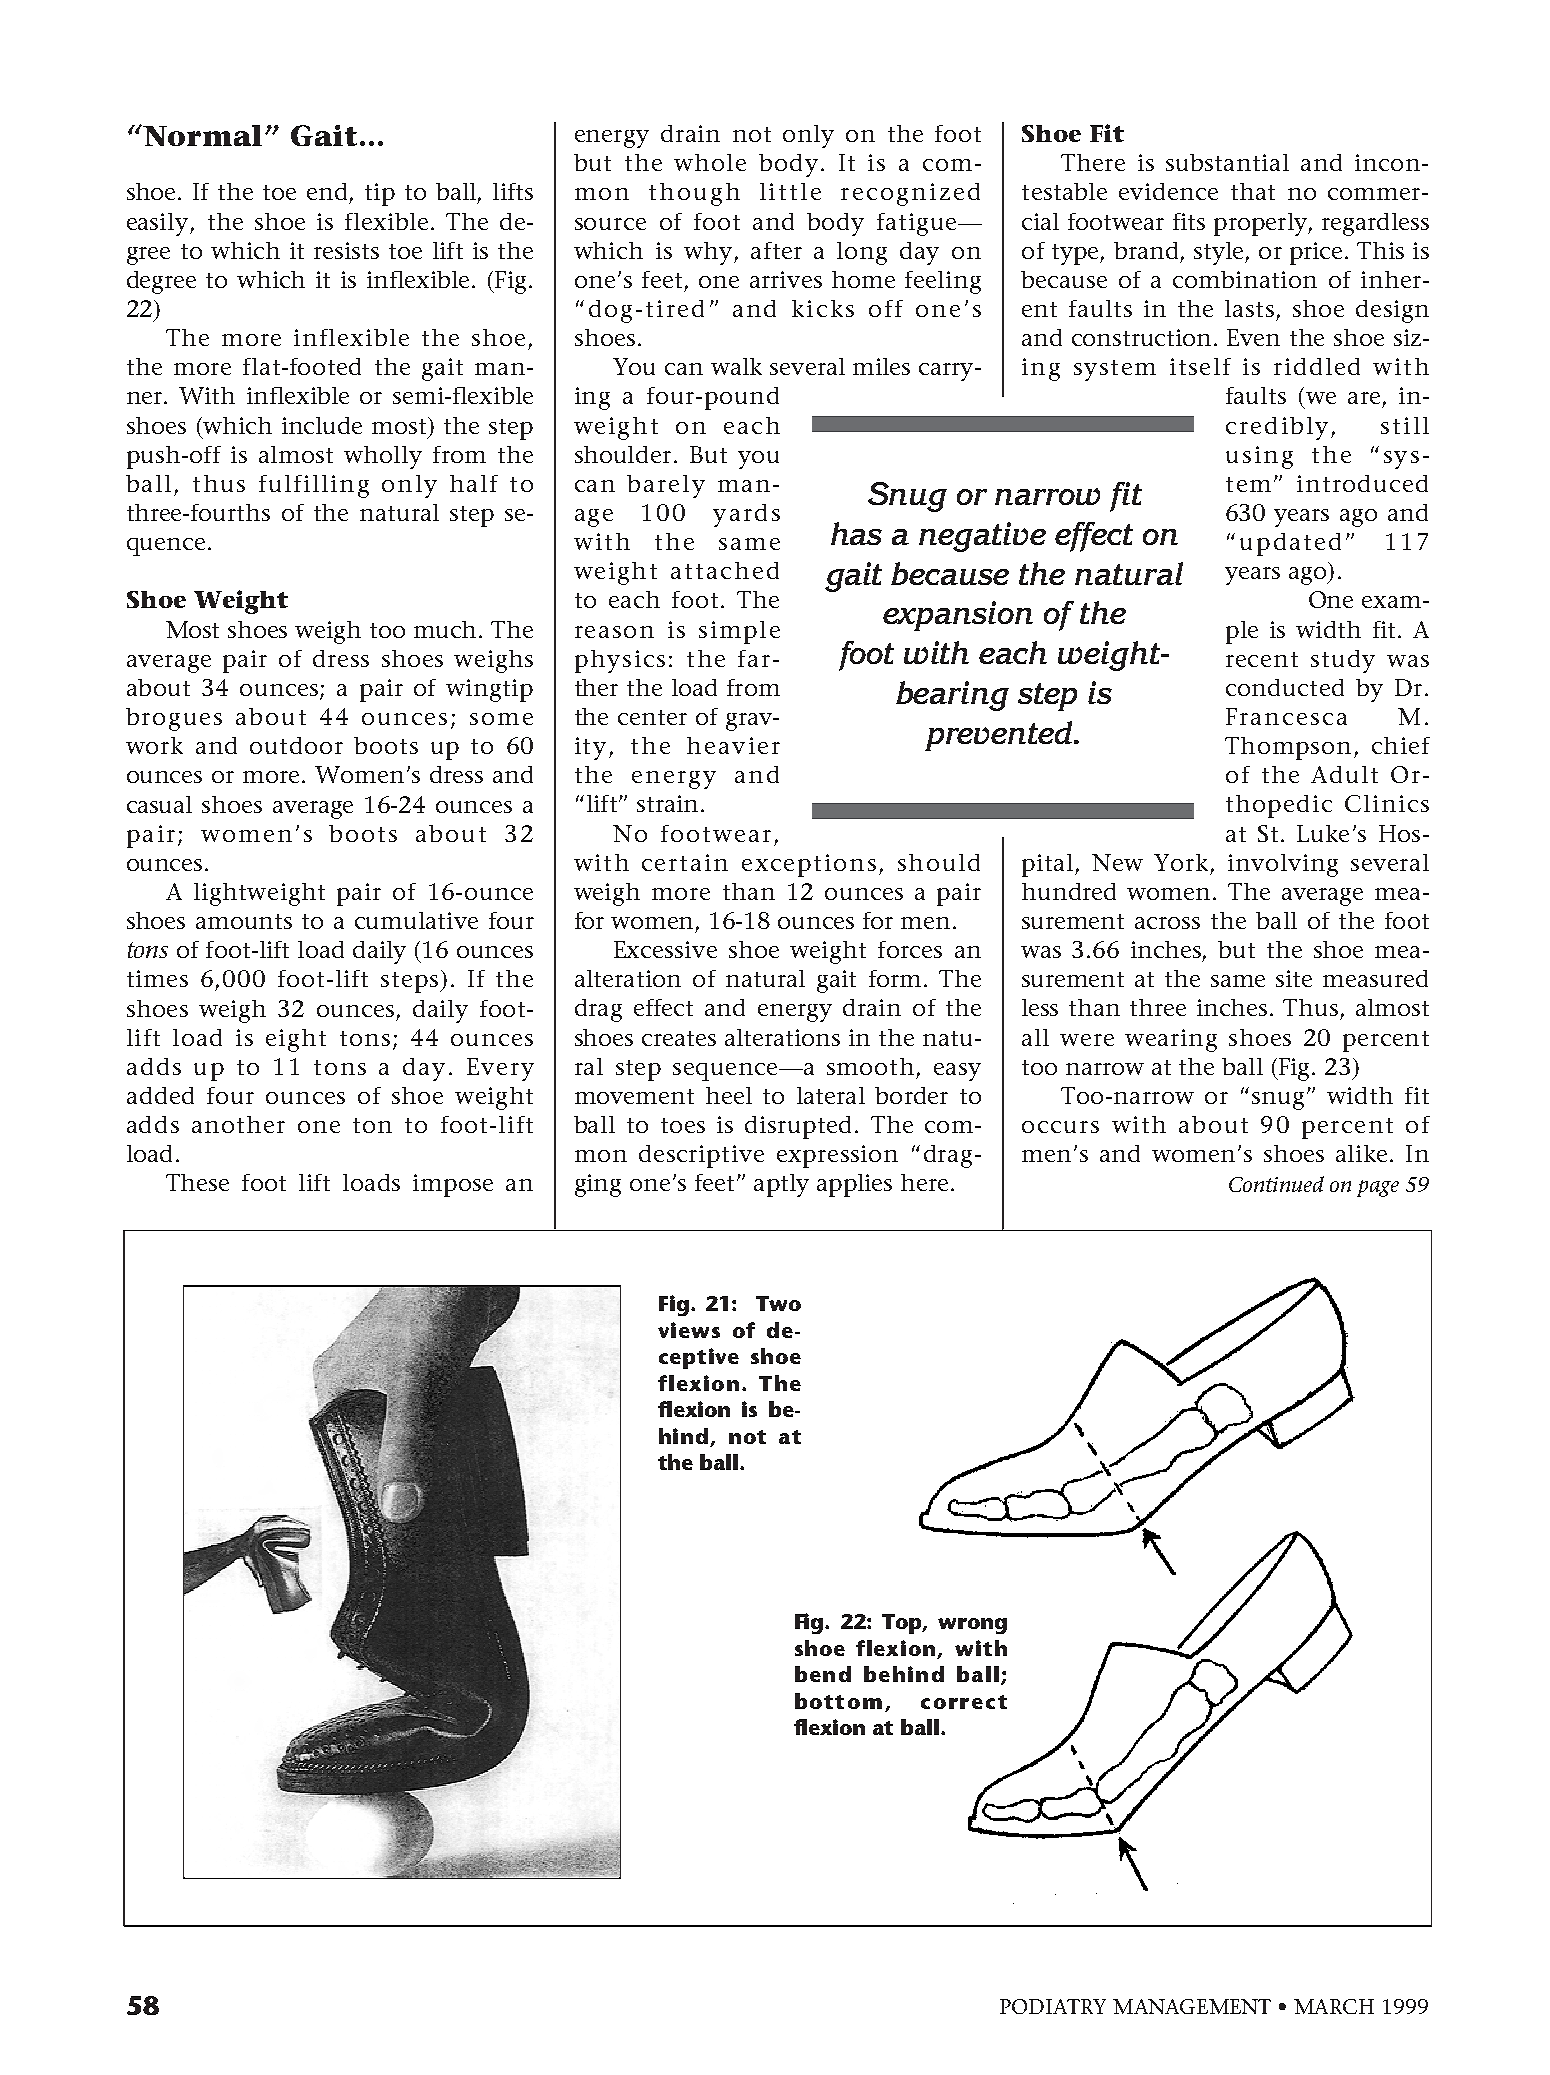 Image resolution: width=1550 pixels, height=2075 pixels. I want to click on bend, so click(823, 1674).
